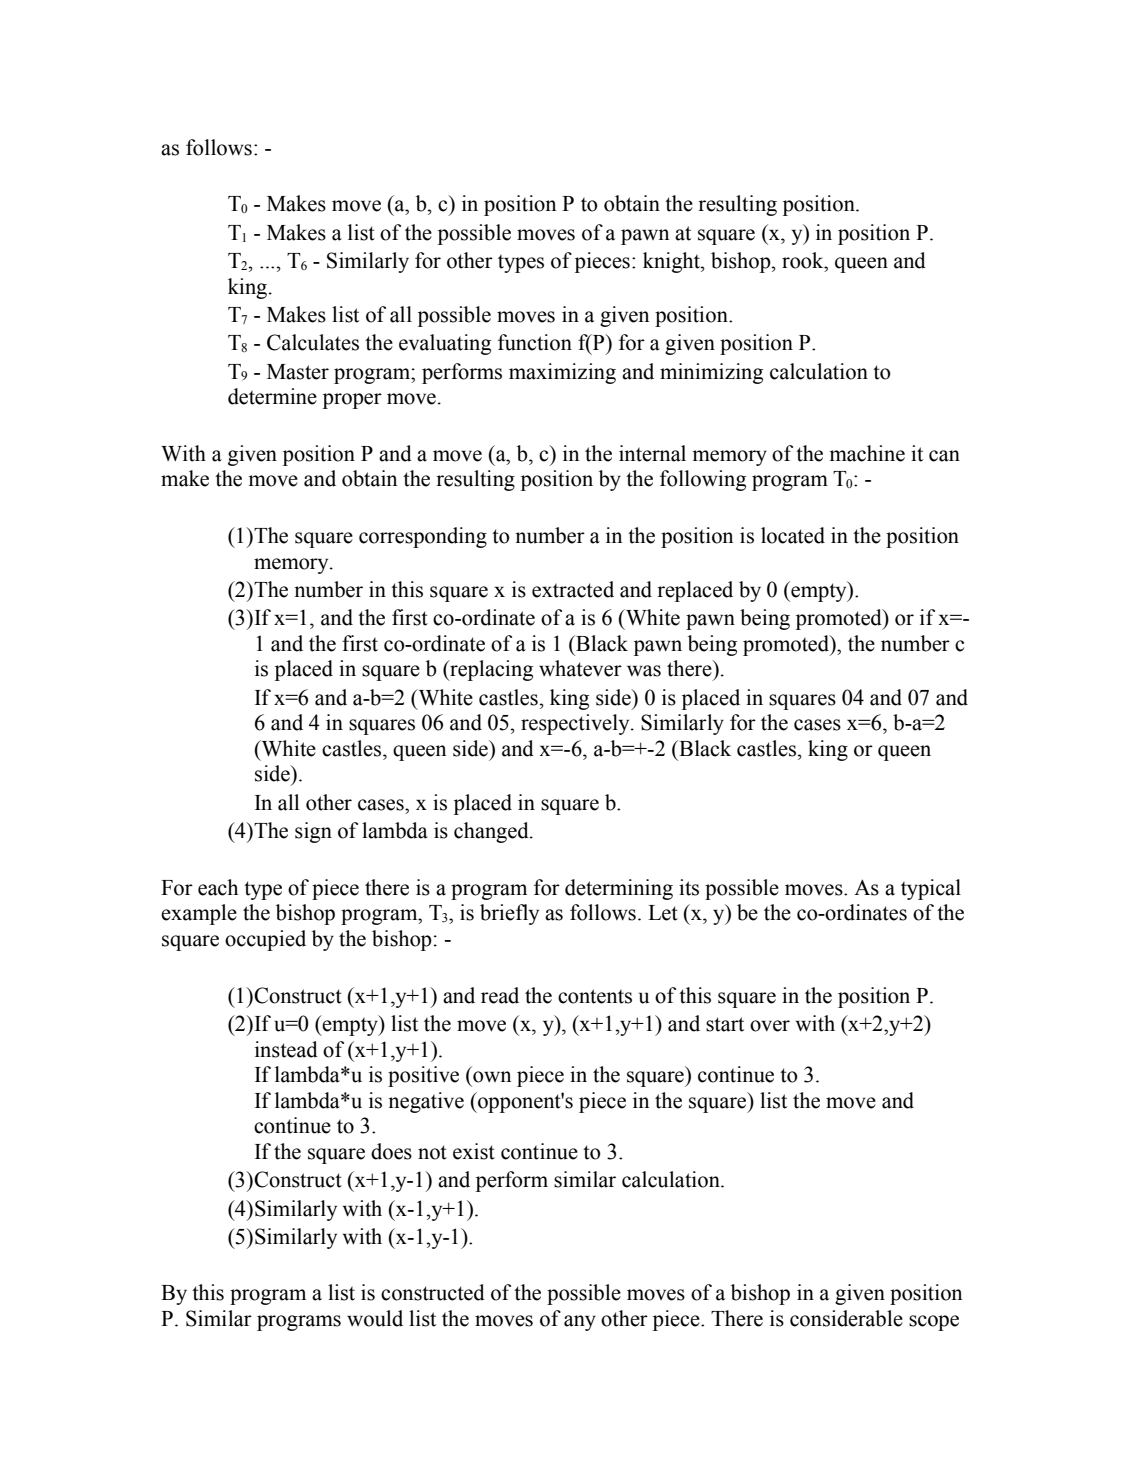  I want to click on any, so click(580, 1323).
